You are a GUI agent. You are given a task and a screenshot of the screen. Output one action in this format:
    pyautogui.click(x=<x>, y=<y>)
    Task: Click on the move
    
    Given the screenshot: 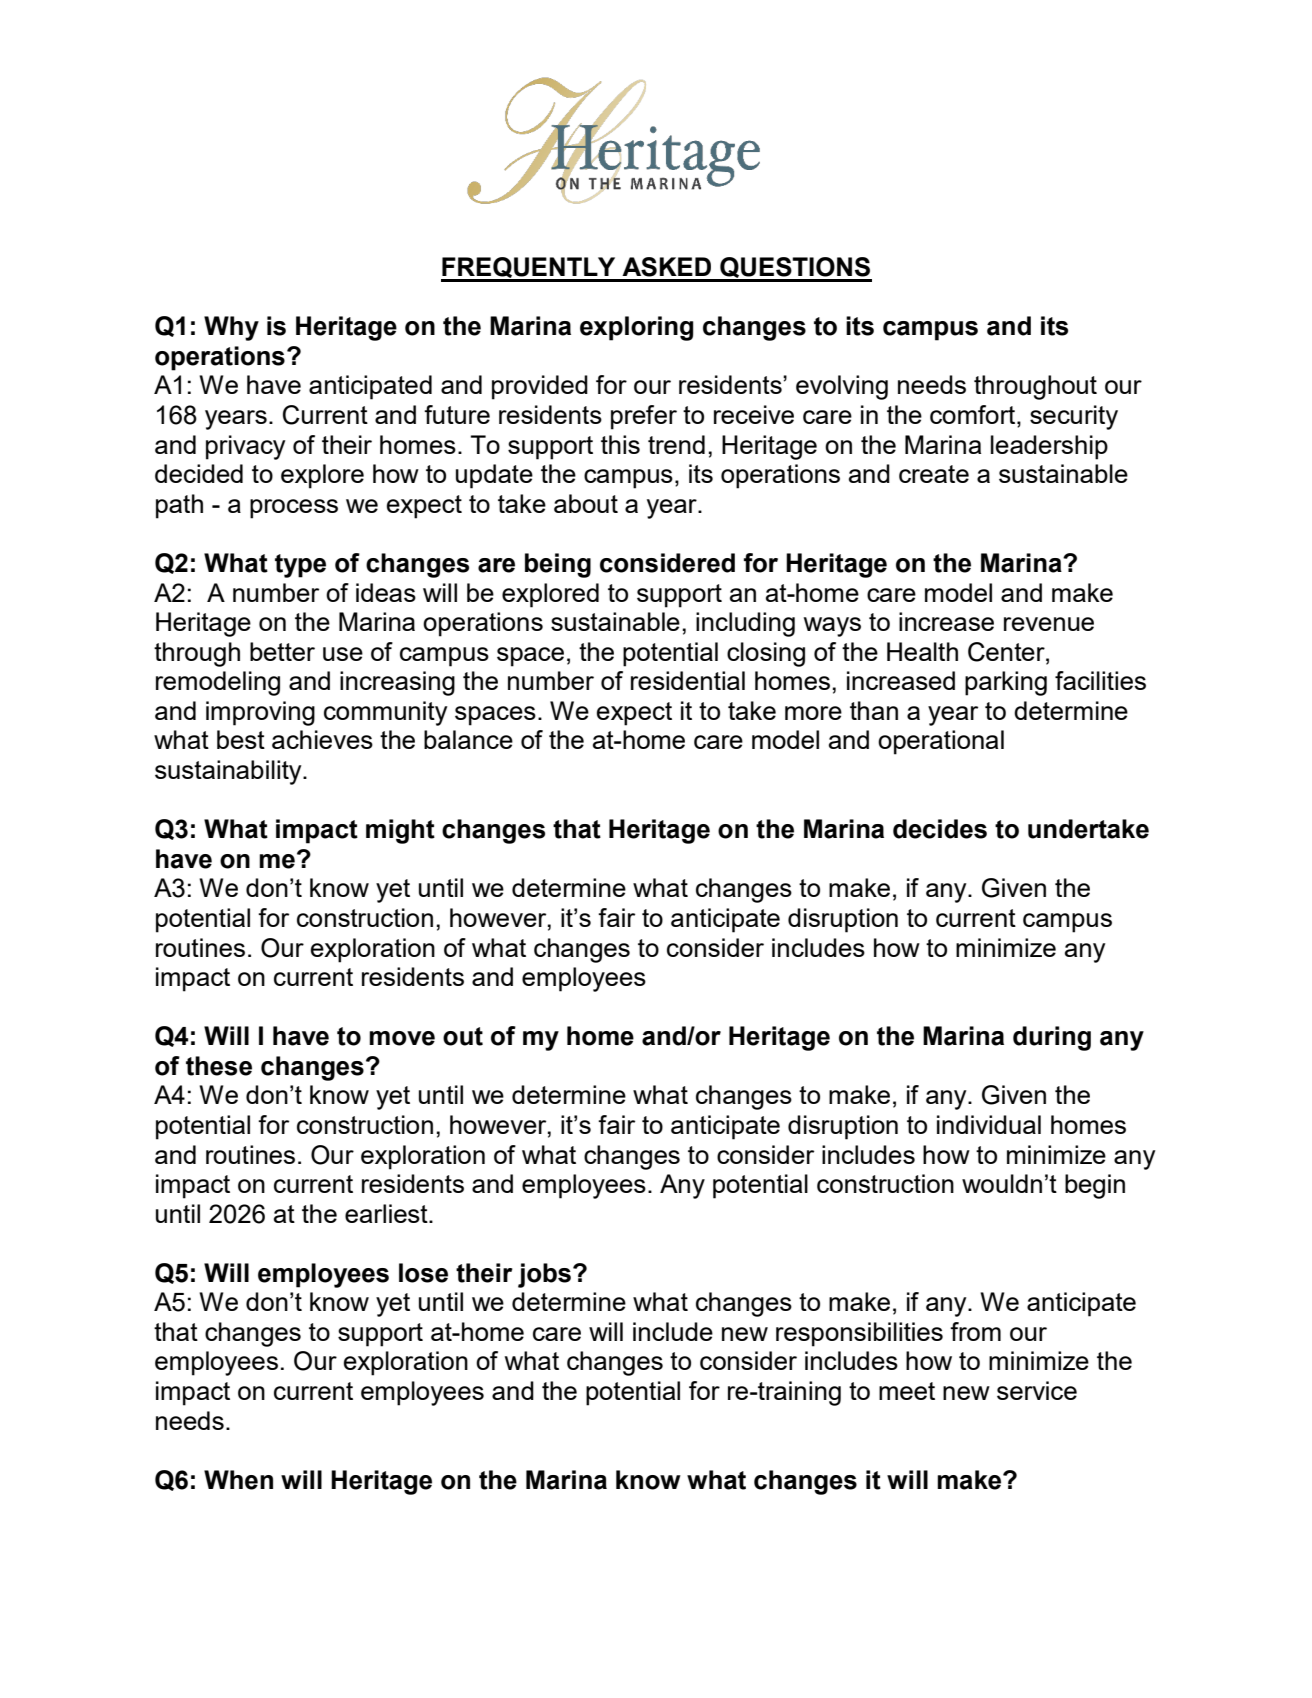 What is the action you would take?
    pyautogui.click(x=402, y=1038)
